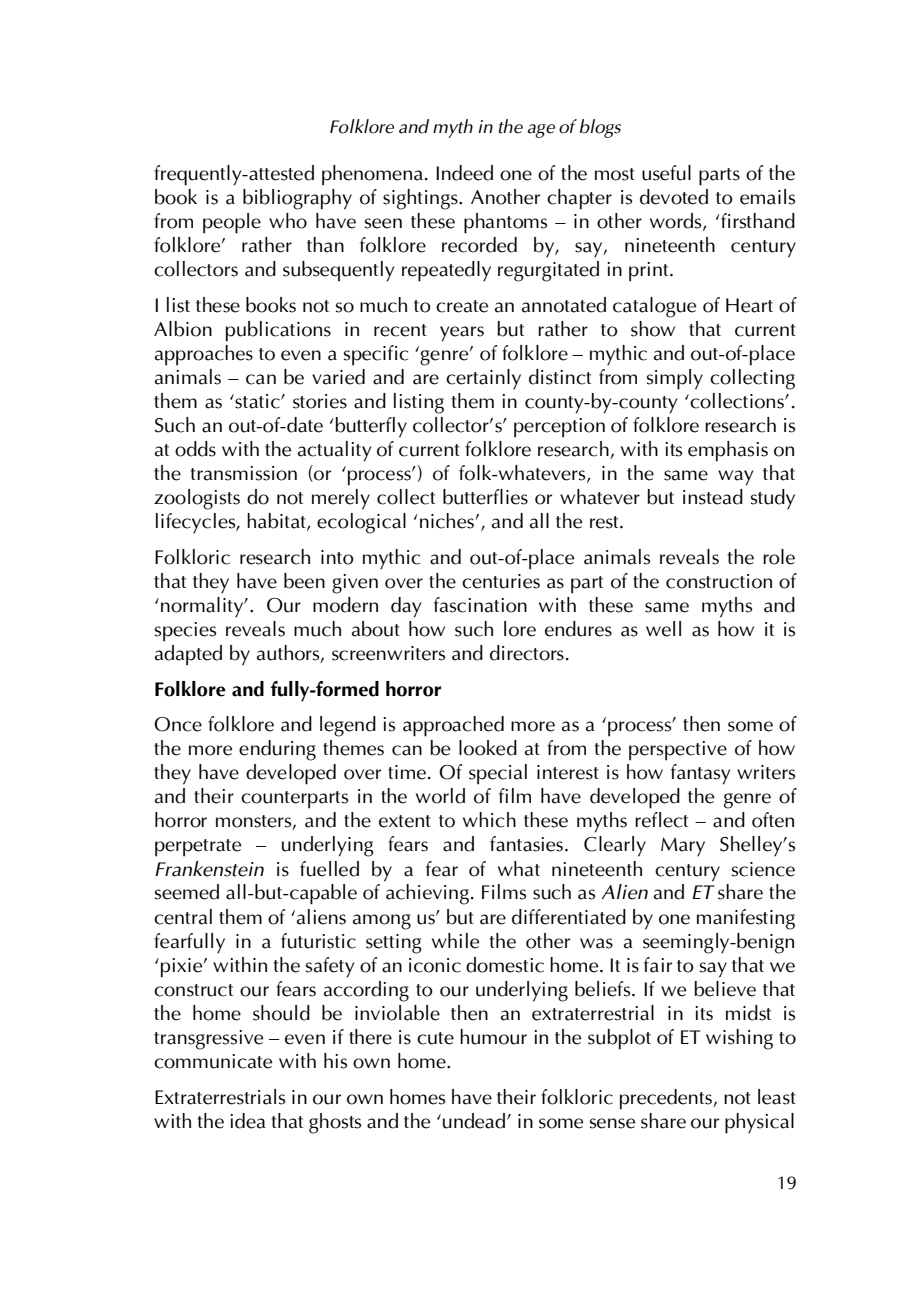  Describe the element at coordinates (735, 478) in the screenshot. I see `way` at that location.
